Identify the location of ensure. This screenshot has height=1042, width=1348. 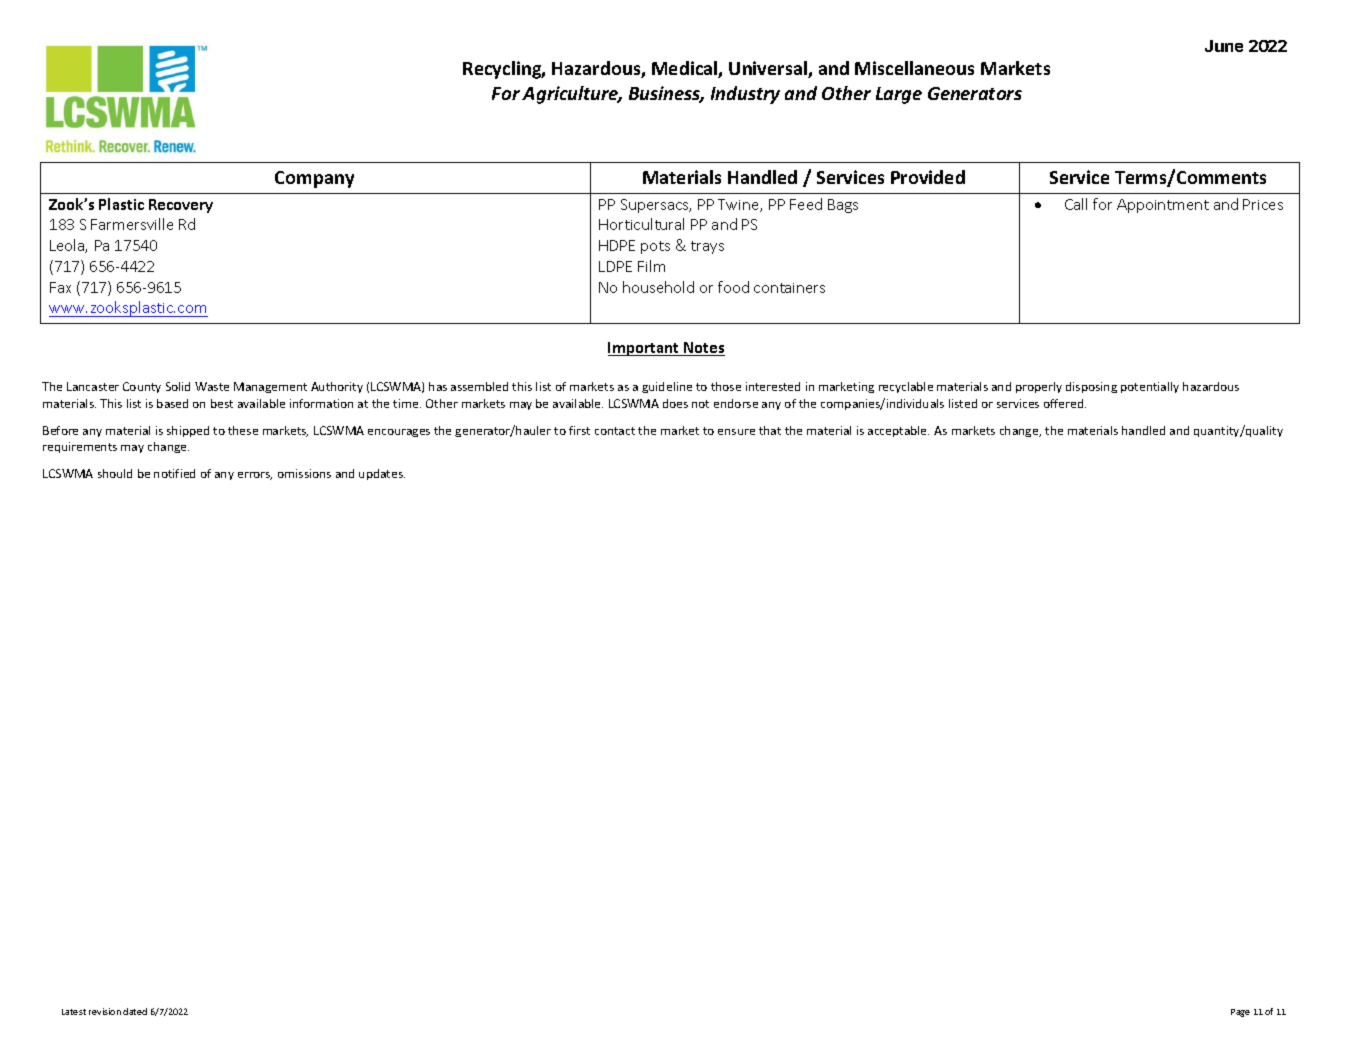
(736, 432).
